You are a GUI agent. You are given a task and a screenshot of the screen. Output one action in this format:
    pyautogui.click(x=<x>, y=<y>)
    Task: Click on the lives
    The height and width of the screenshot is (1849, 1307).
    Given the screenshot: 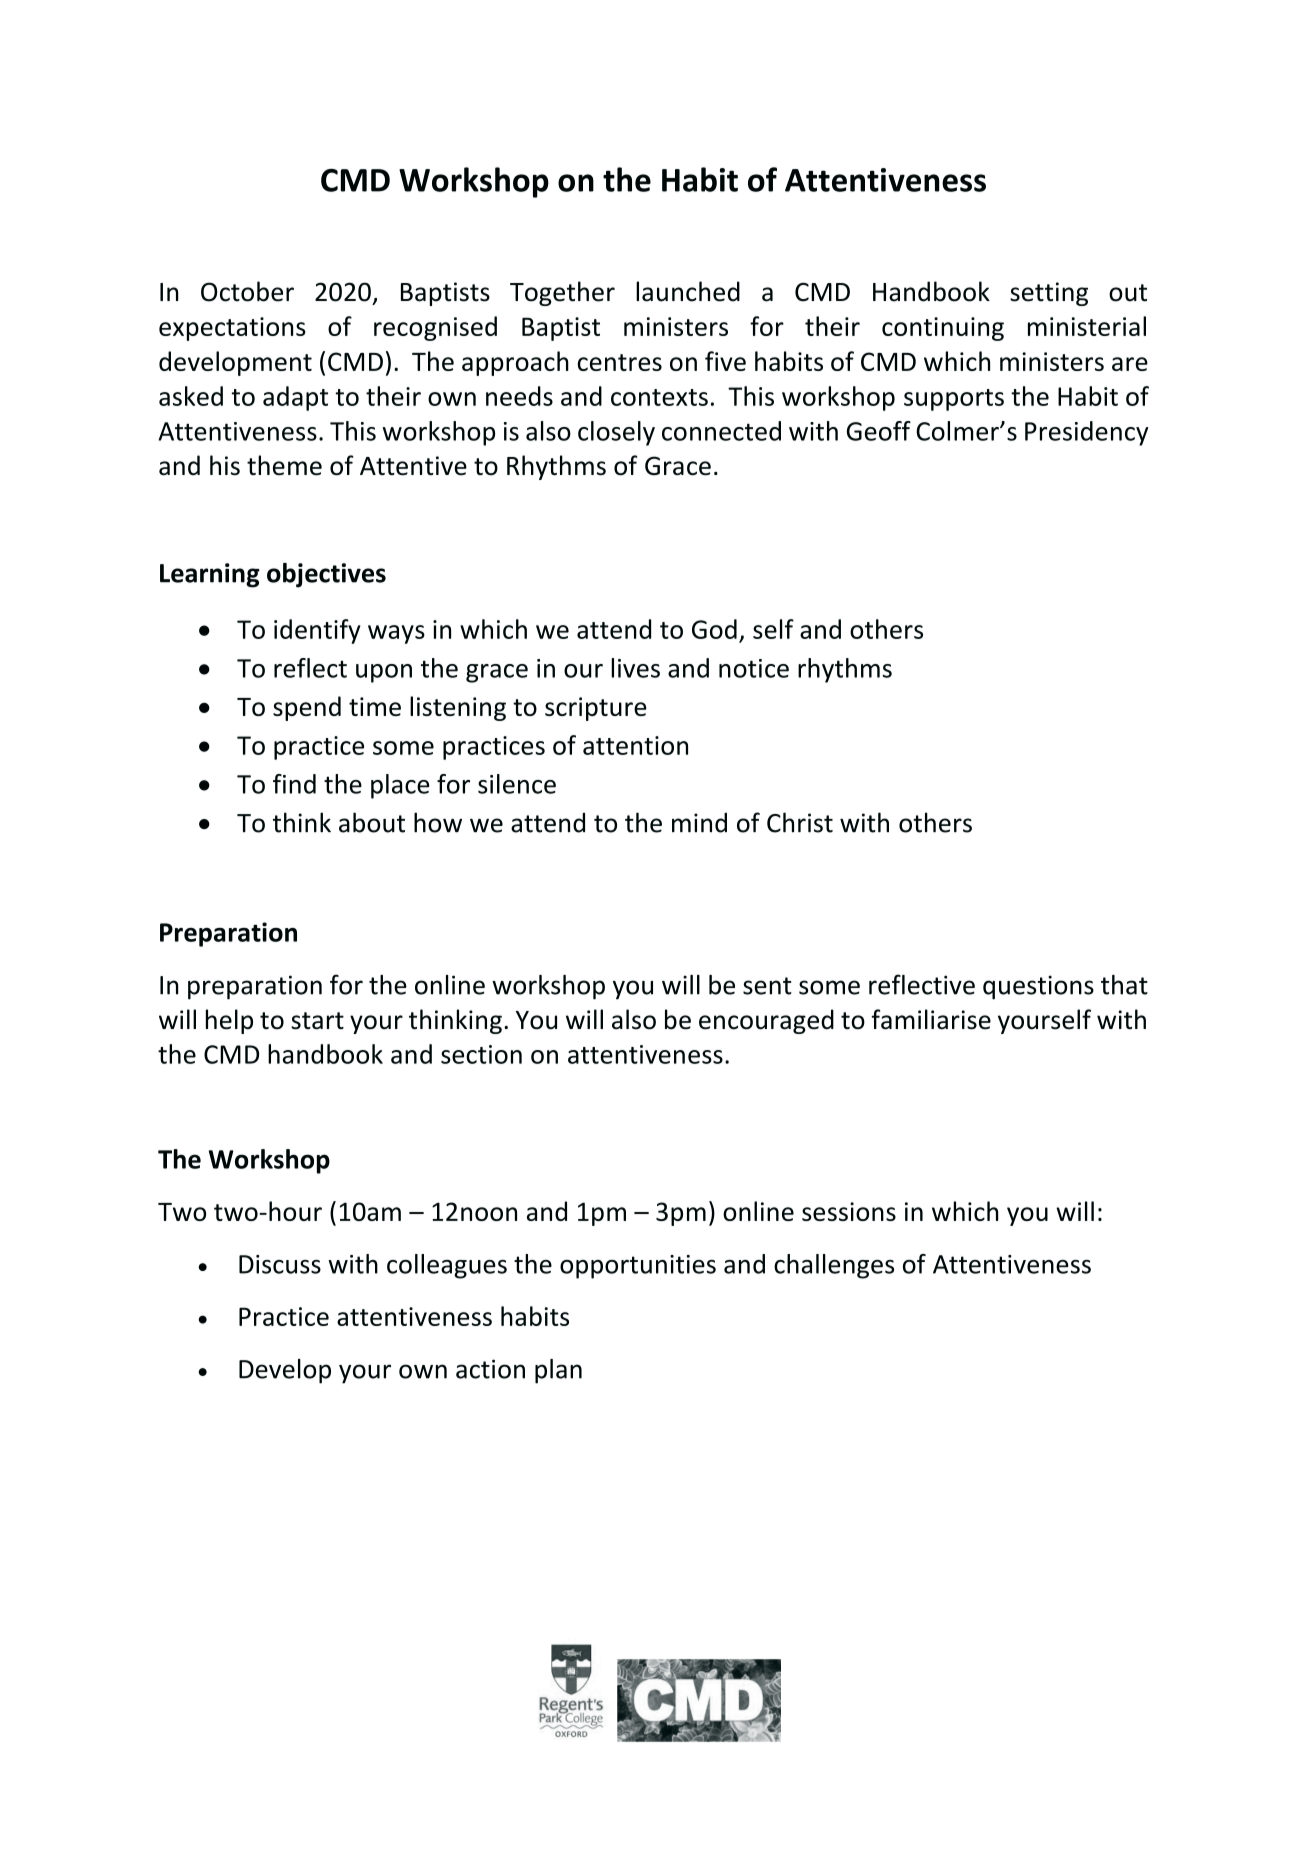 What is the action you would take?
    pyautogui.click(x=635, y=668)
